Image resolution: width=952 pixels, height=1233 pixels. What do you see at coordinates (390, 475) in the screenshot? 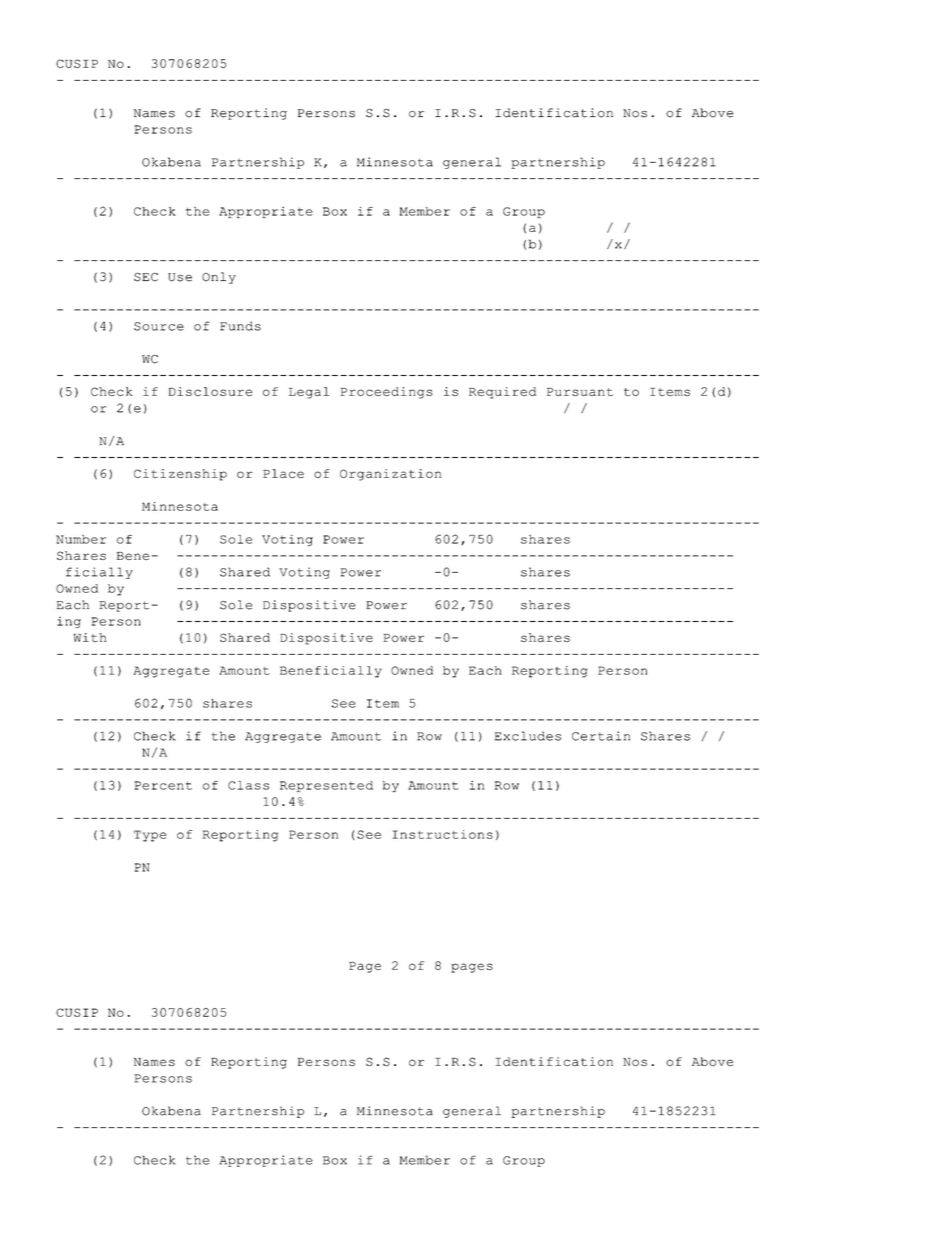
I see `Organization` at bounding box center [390, 475].
